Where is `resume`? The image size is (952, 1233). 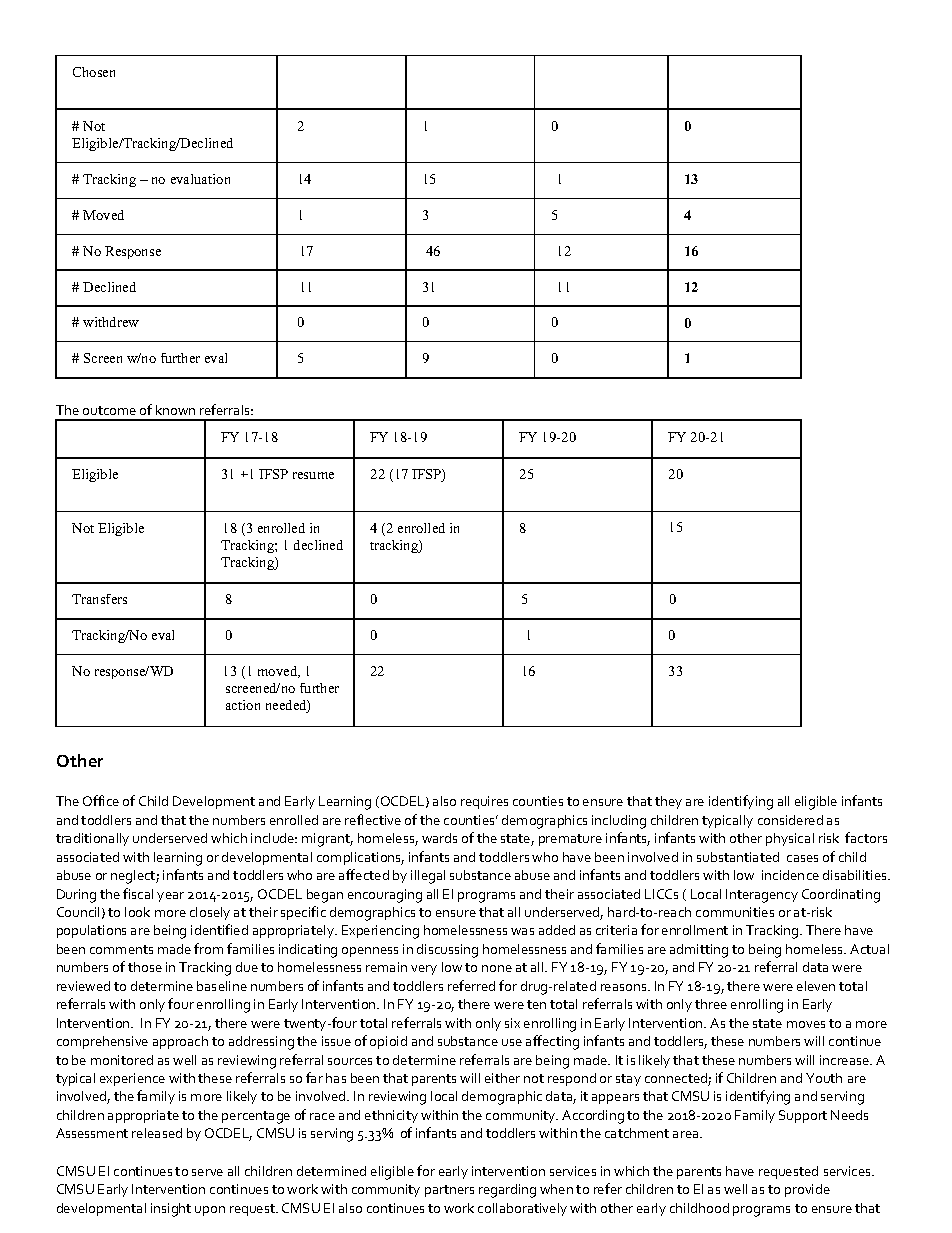 resume is located at coordinates (313, 475).
